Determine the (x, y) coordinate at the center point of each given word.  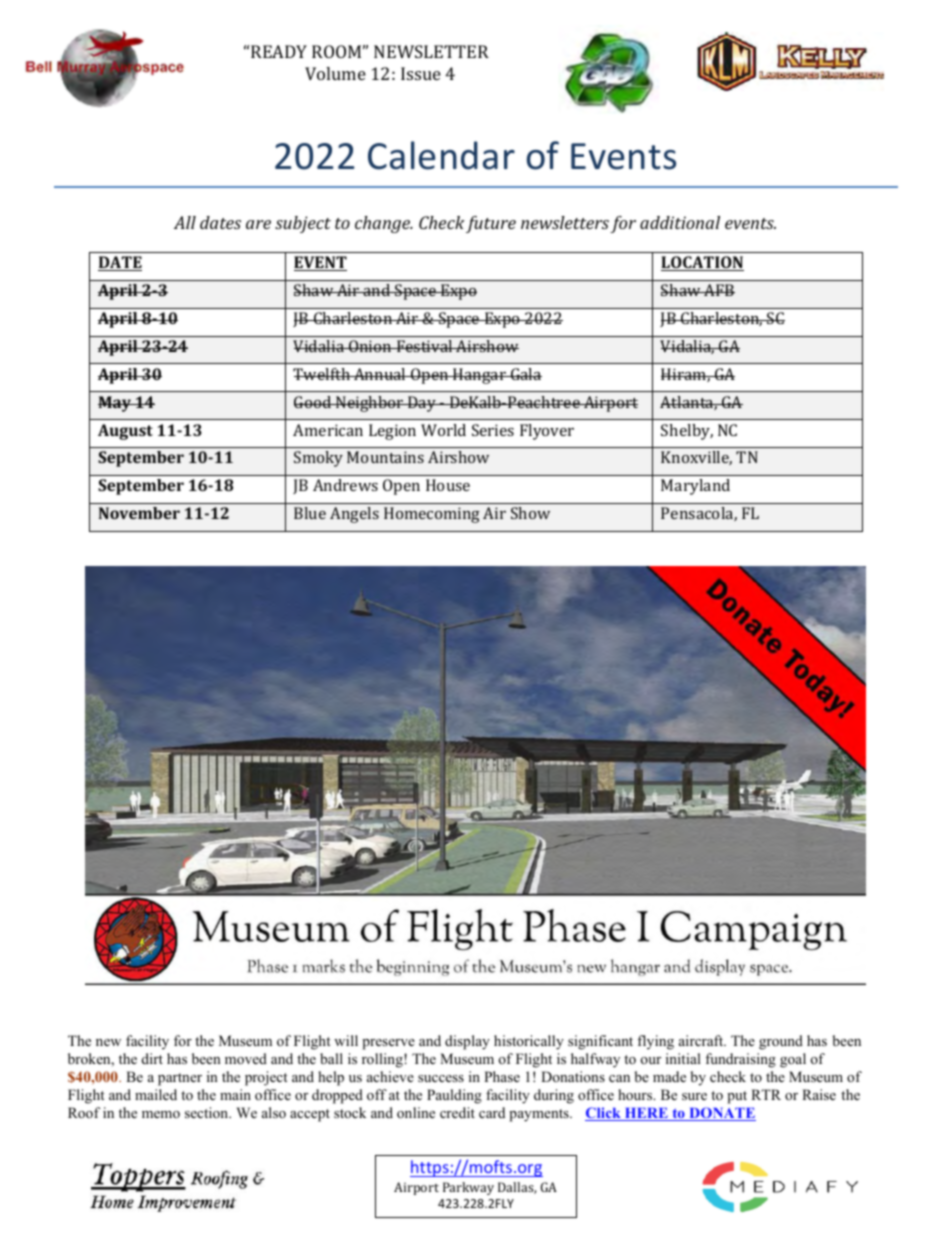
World (443, 430)
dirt (152, 1058)
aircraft (702, 1040)
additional (680, 222)
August (125, 432)
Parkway (468, 1188)
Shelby (687, 432)
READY (279, 51)
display (467, 1042)
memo (161, 1114)
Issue (421, 73)
